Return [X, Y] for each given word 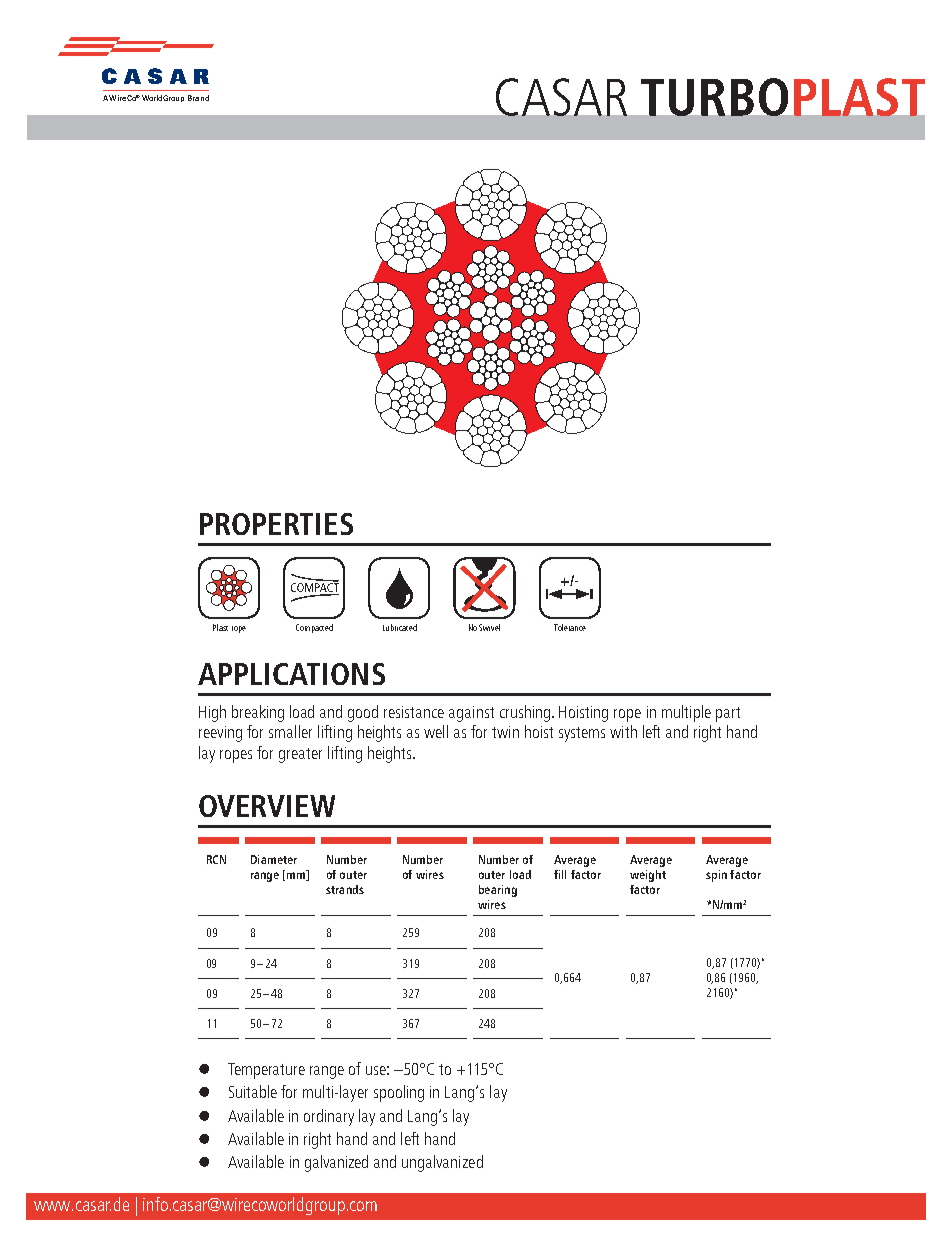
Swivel [489, 627]
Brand [198, 98]
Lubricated [400, 627]
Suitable [253, 1091]
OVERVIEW [267, 806]
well [436, 731]
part [728, 714]
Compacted [314, 628]
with [623, 731]
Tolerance [570, 627]
